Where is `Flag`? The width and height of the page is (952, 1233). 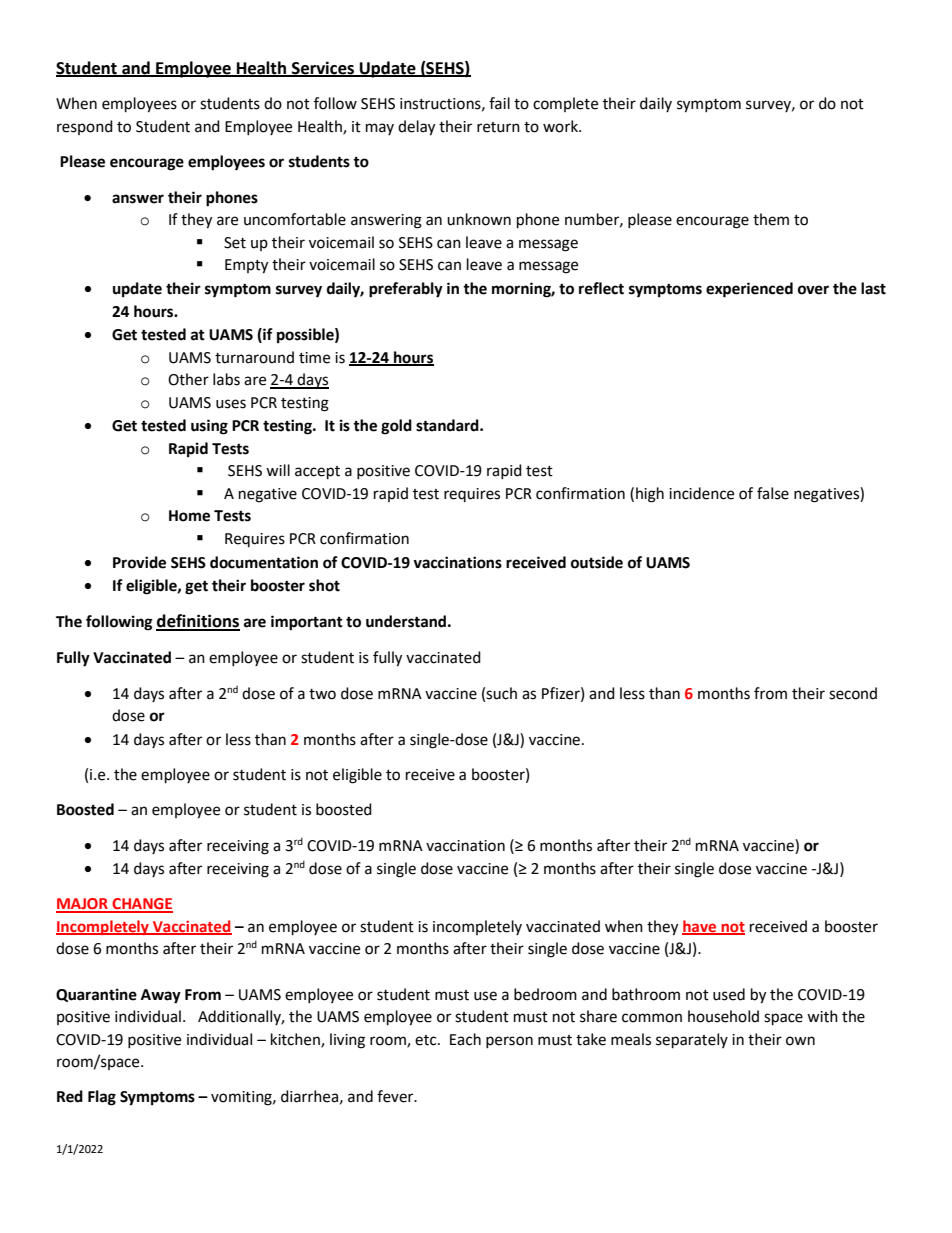 Flag is located at coordinates (102, 1098).
